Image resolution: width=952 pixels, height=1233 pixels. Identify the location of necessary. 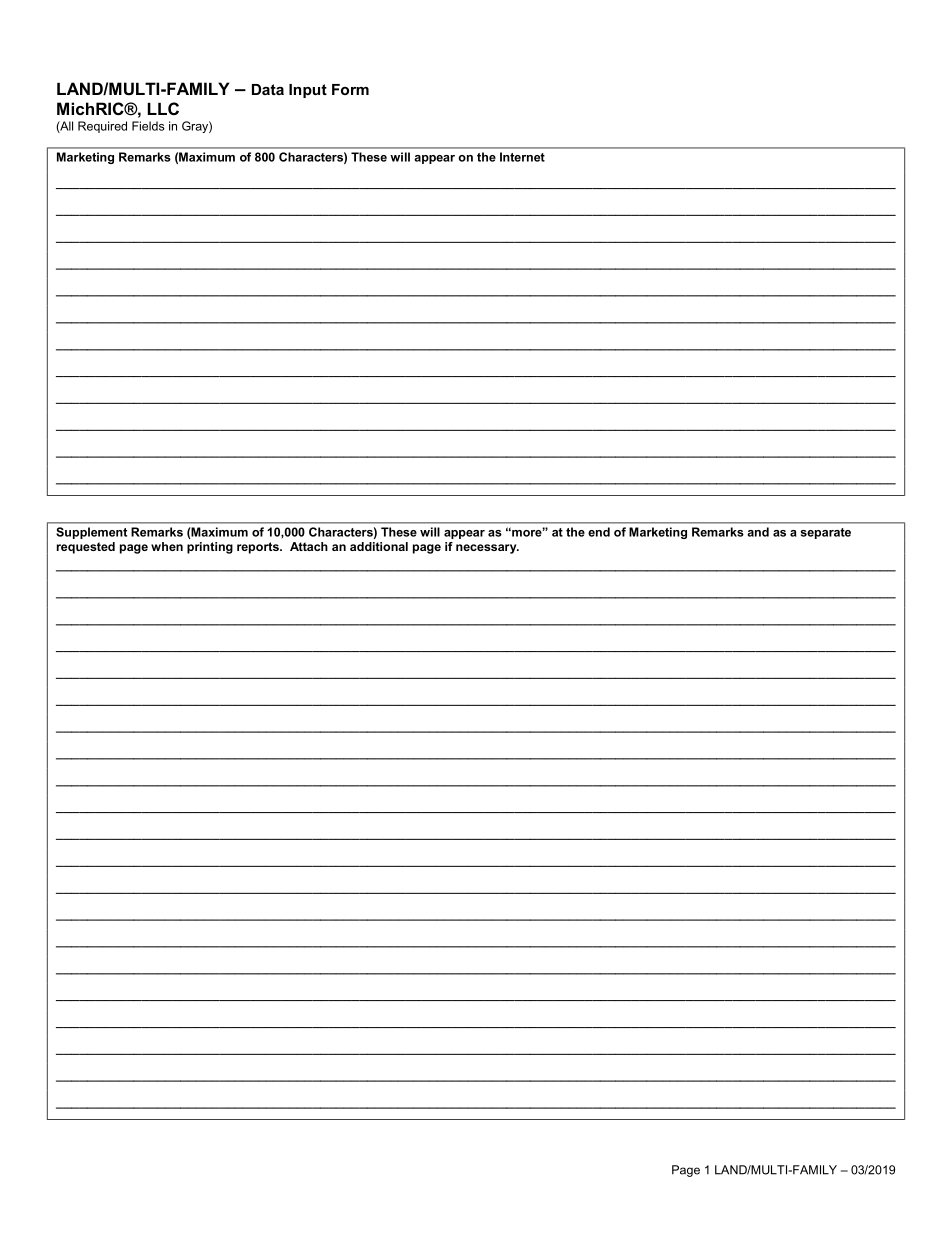
(487, 549).
